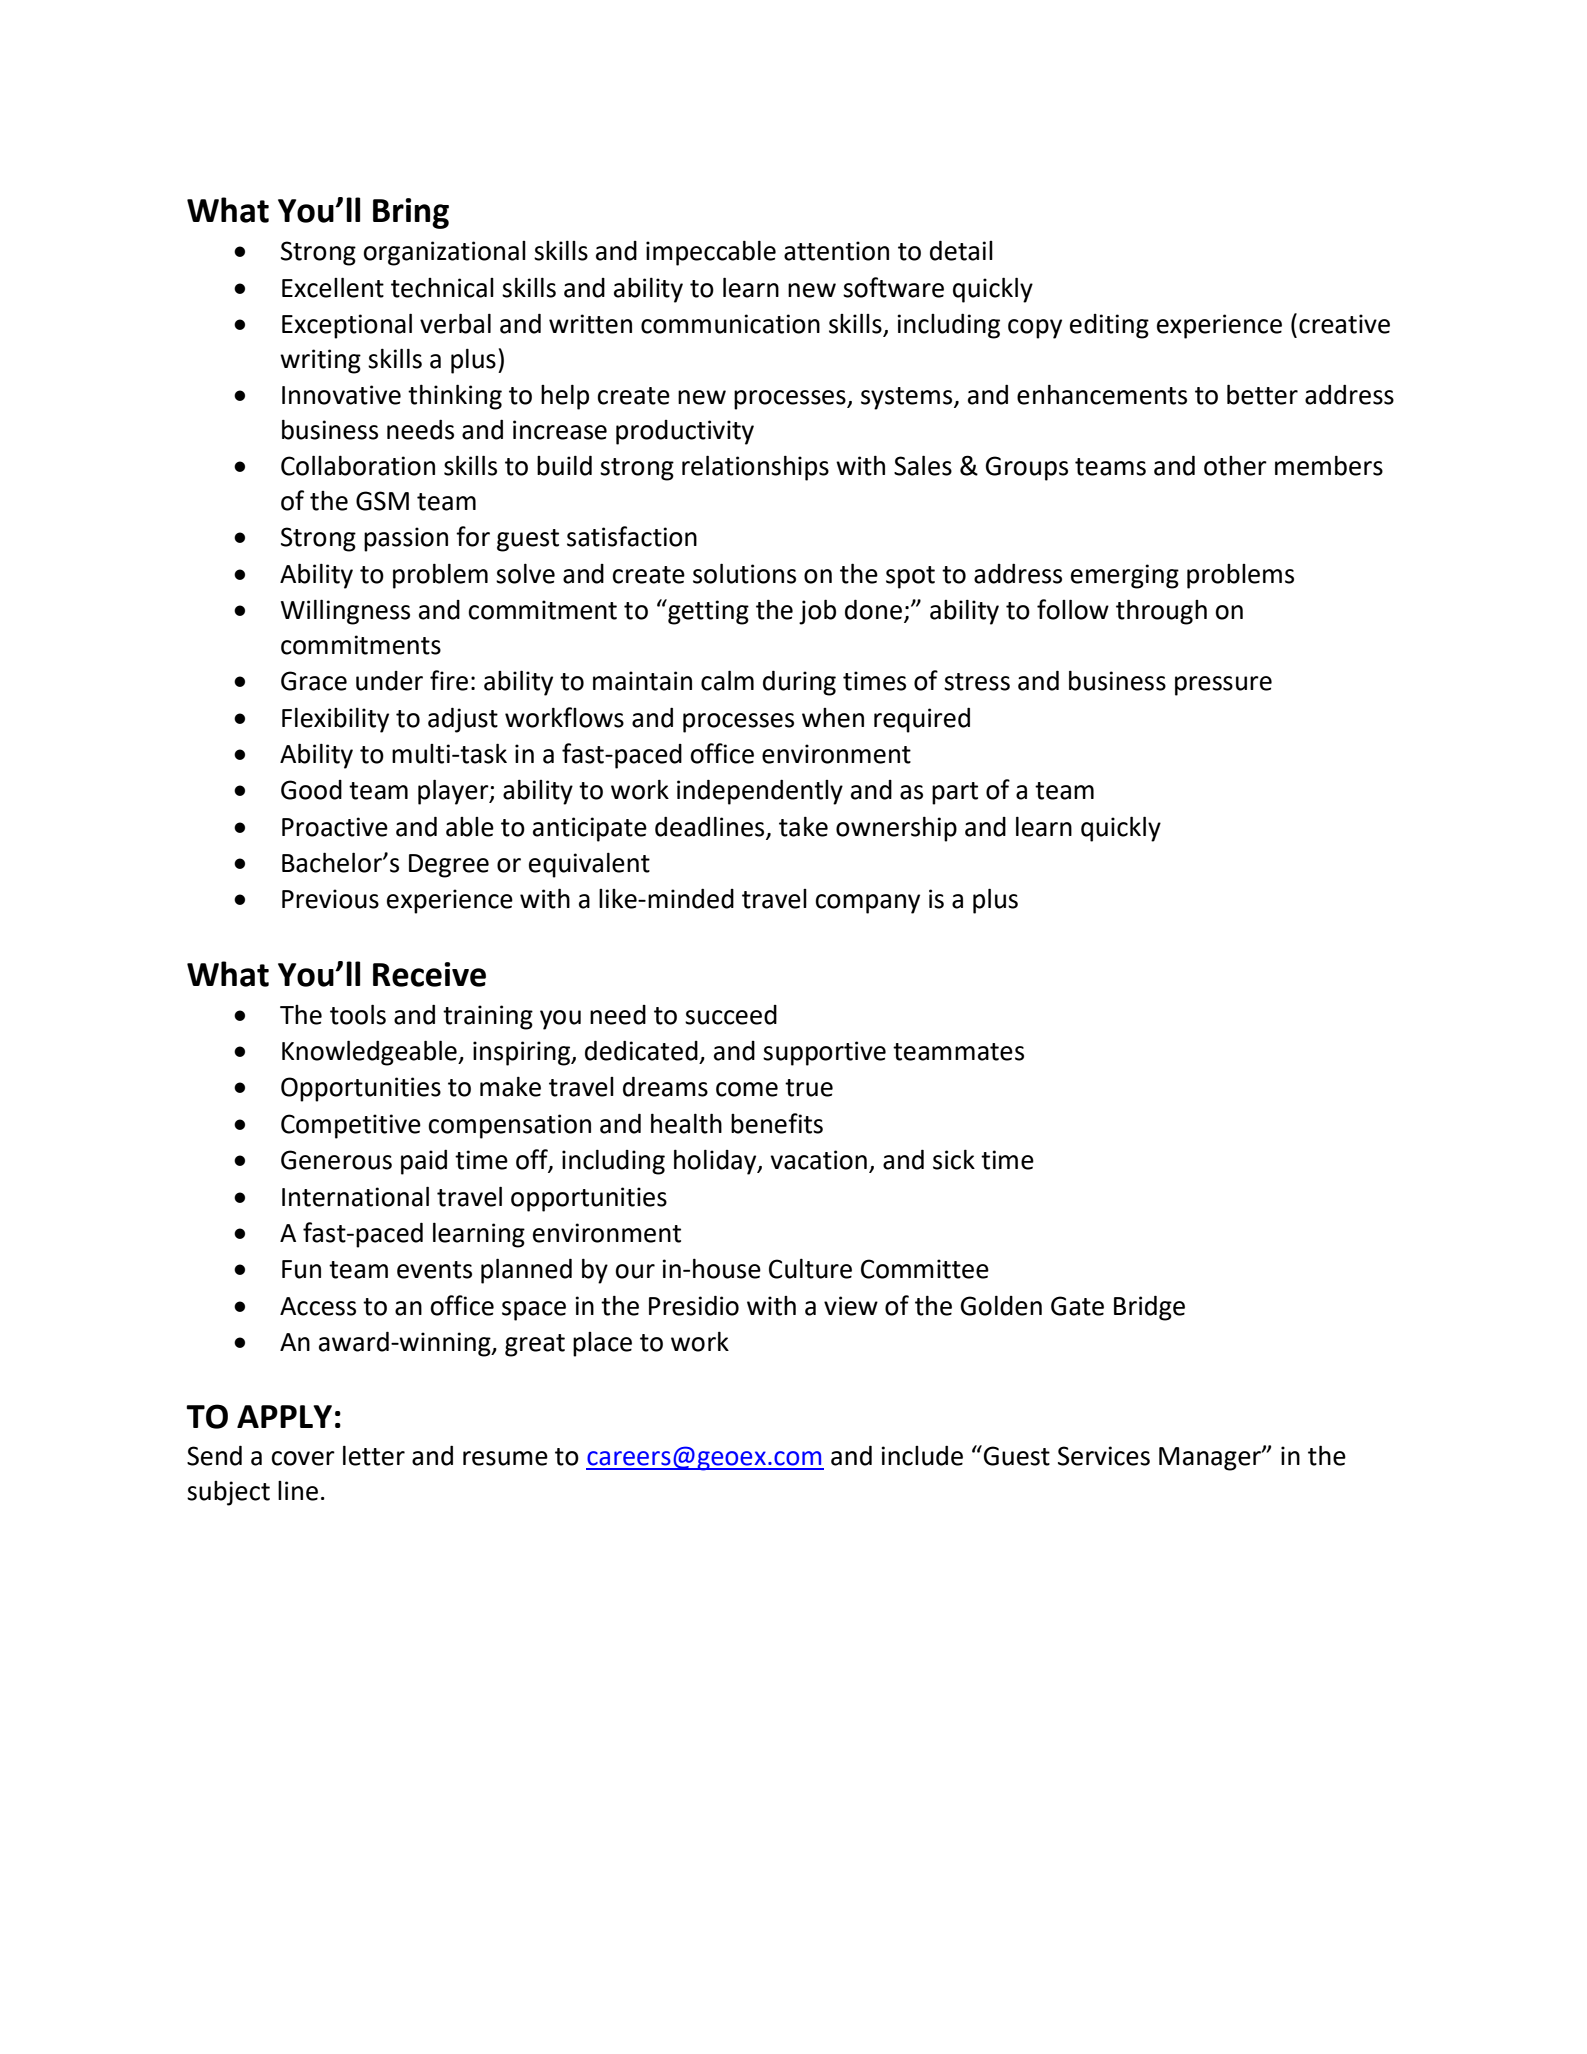 This page has width=1587, height=2054. I want to click on editing, so click(1109, 326).
